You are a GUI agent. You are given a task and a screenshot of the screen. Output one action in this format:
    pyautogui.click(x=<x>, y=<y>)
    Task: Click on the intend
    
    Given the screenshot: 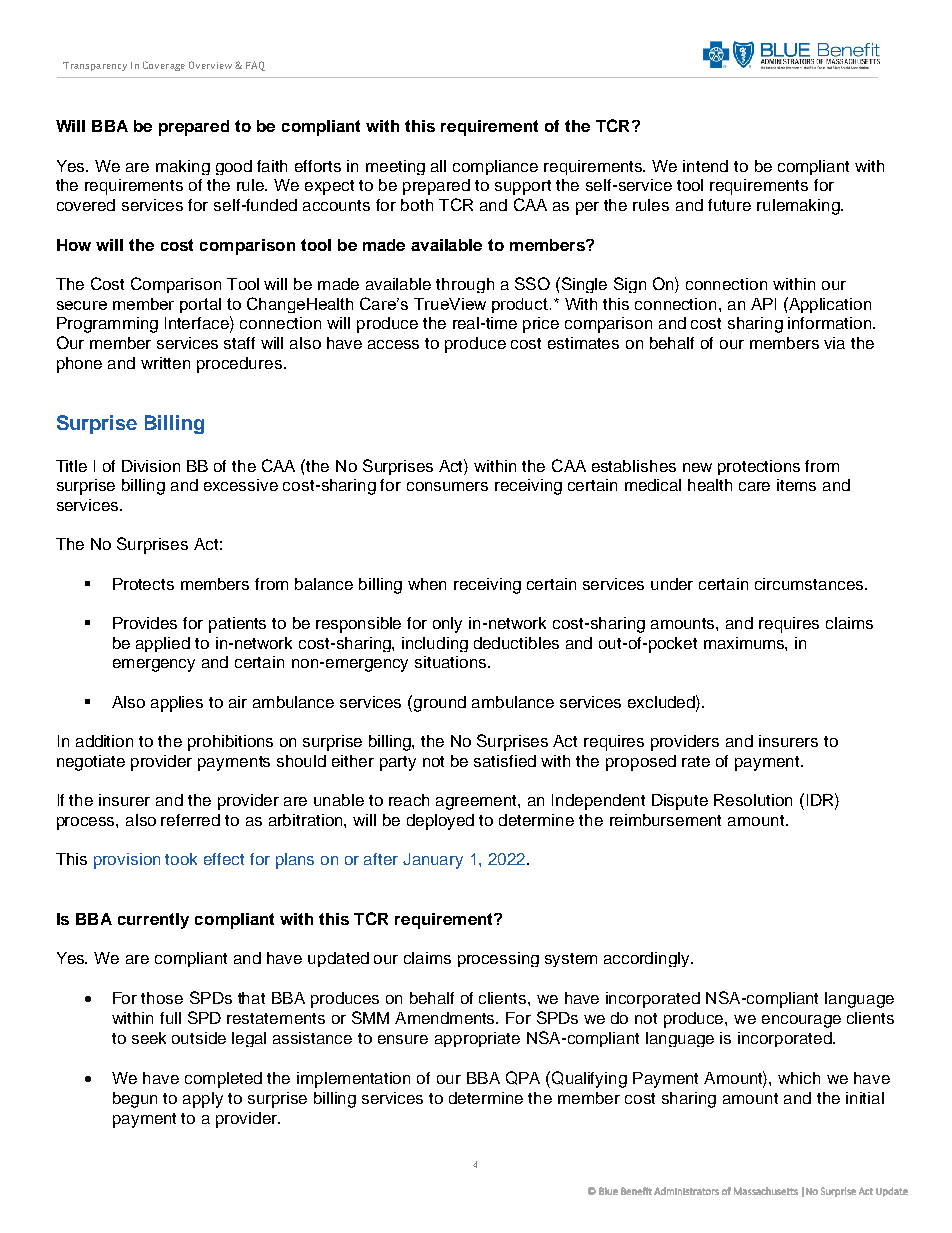 What is the action you would take?
    pyautogui.click(x=705, y=166)
